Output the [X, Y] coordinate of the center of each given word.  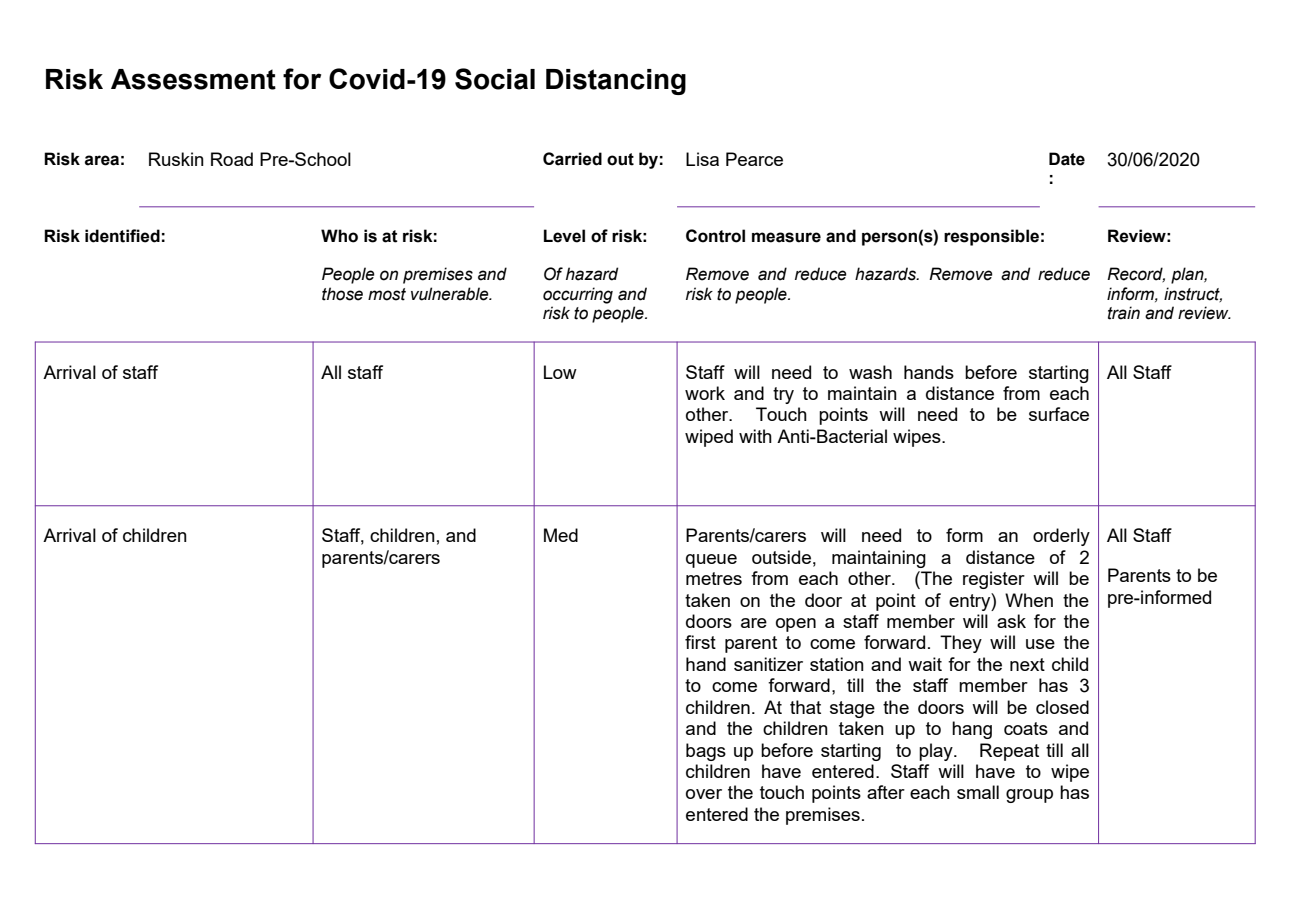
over [704, 794]
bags [706, 752]
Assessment [193, 79]
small [978, 792]
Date [1067, 159]
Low [560, 372]
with [755, 436]
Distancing [616, 82]
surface [1059, 414]
